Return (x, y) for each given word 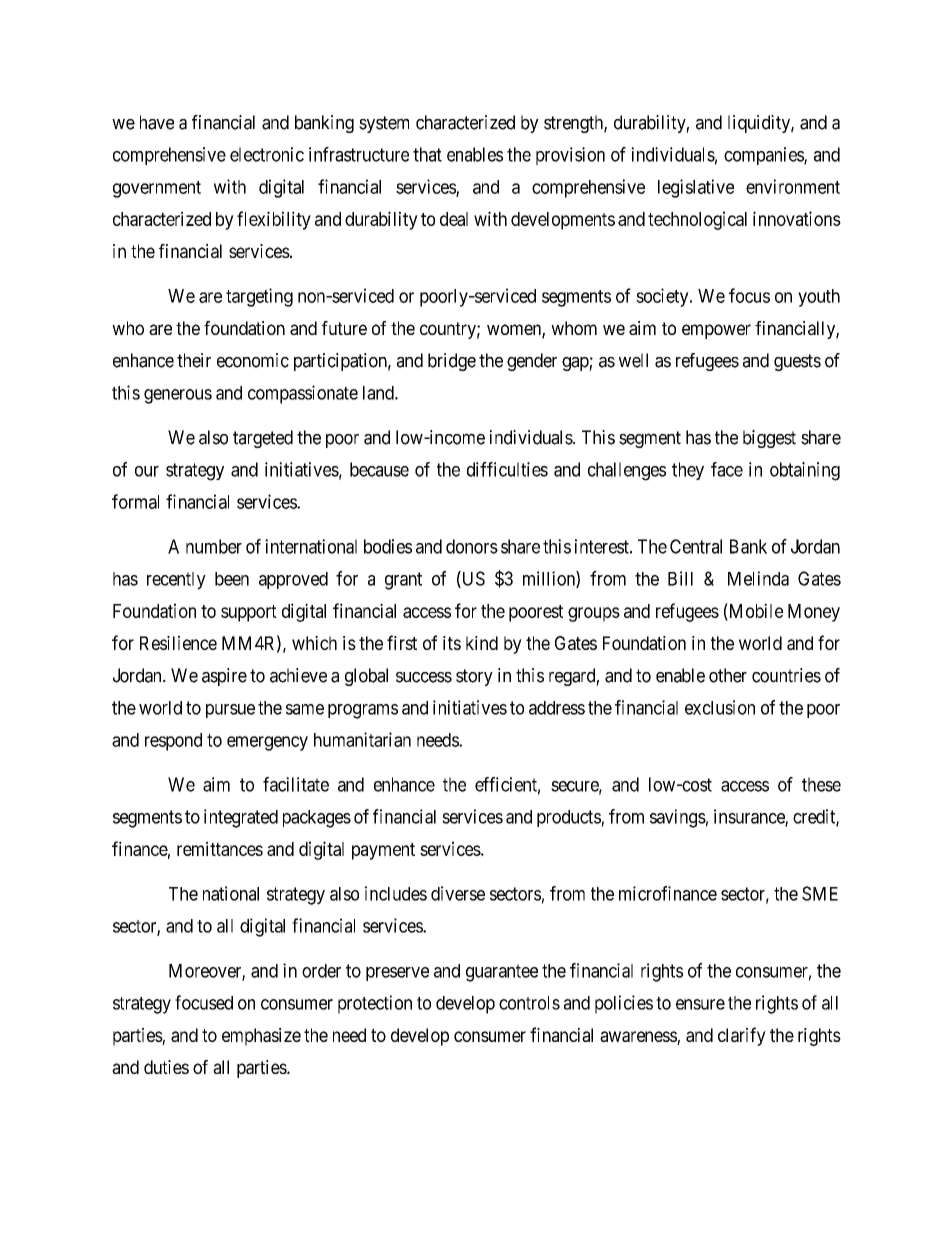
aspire (224, 677)
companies (764, 156)
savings (678, 818)
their (194, 360)
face (727, 469)
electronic (267, 154)
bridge (452, 362)
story (474, 677)
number (214, 546)
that (427, 154)
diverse (458, 893)
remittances (220, 848)
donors (472, 546)
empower (716, 331)
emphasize (261, 1037)
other (728, 675)
